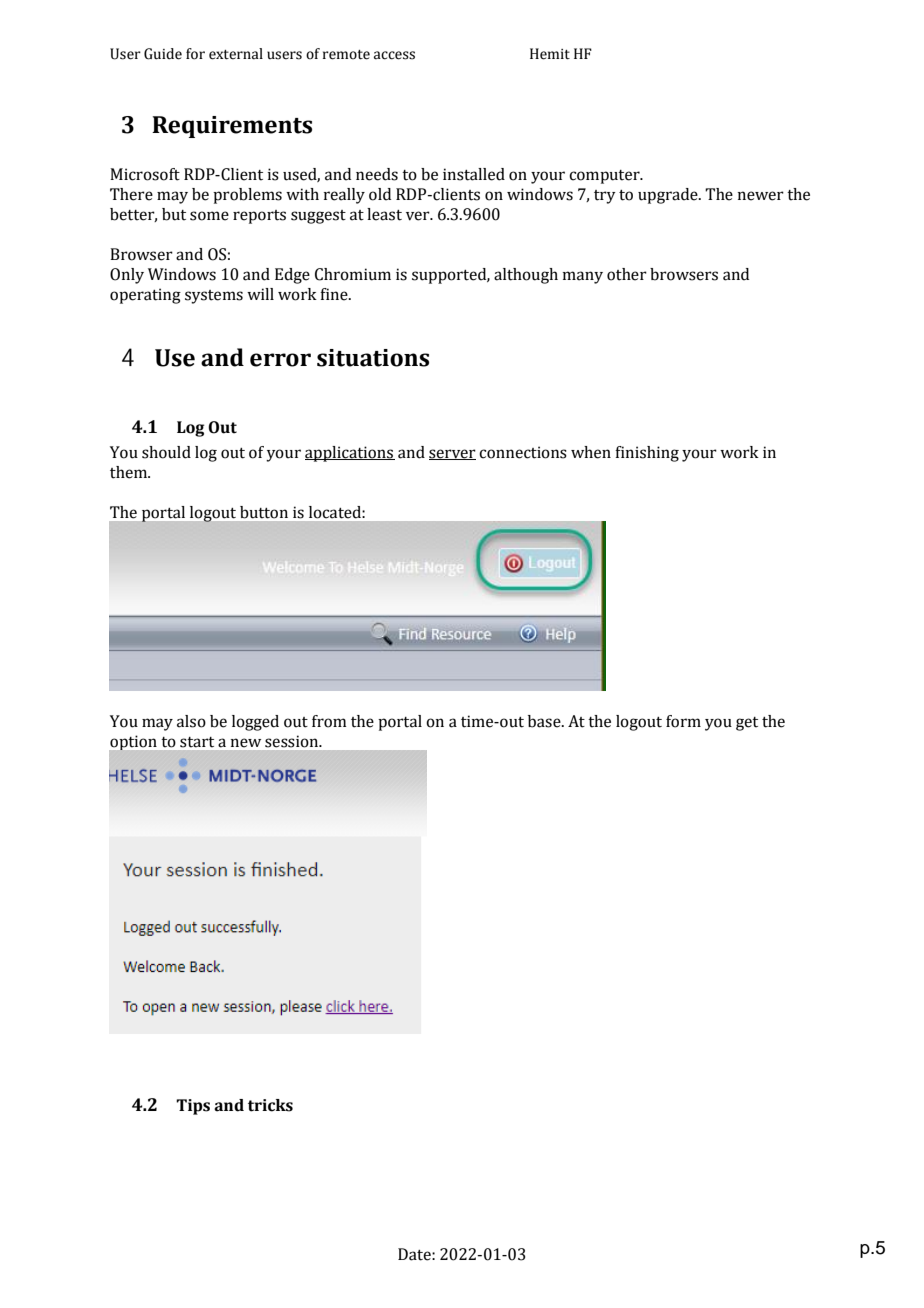 This image has width=924, height=1308. Describe the element at coordinates (193, 1107) in the image. I see `Tips` at that location.
